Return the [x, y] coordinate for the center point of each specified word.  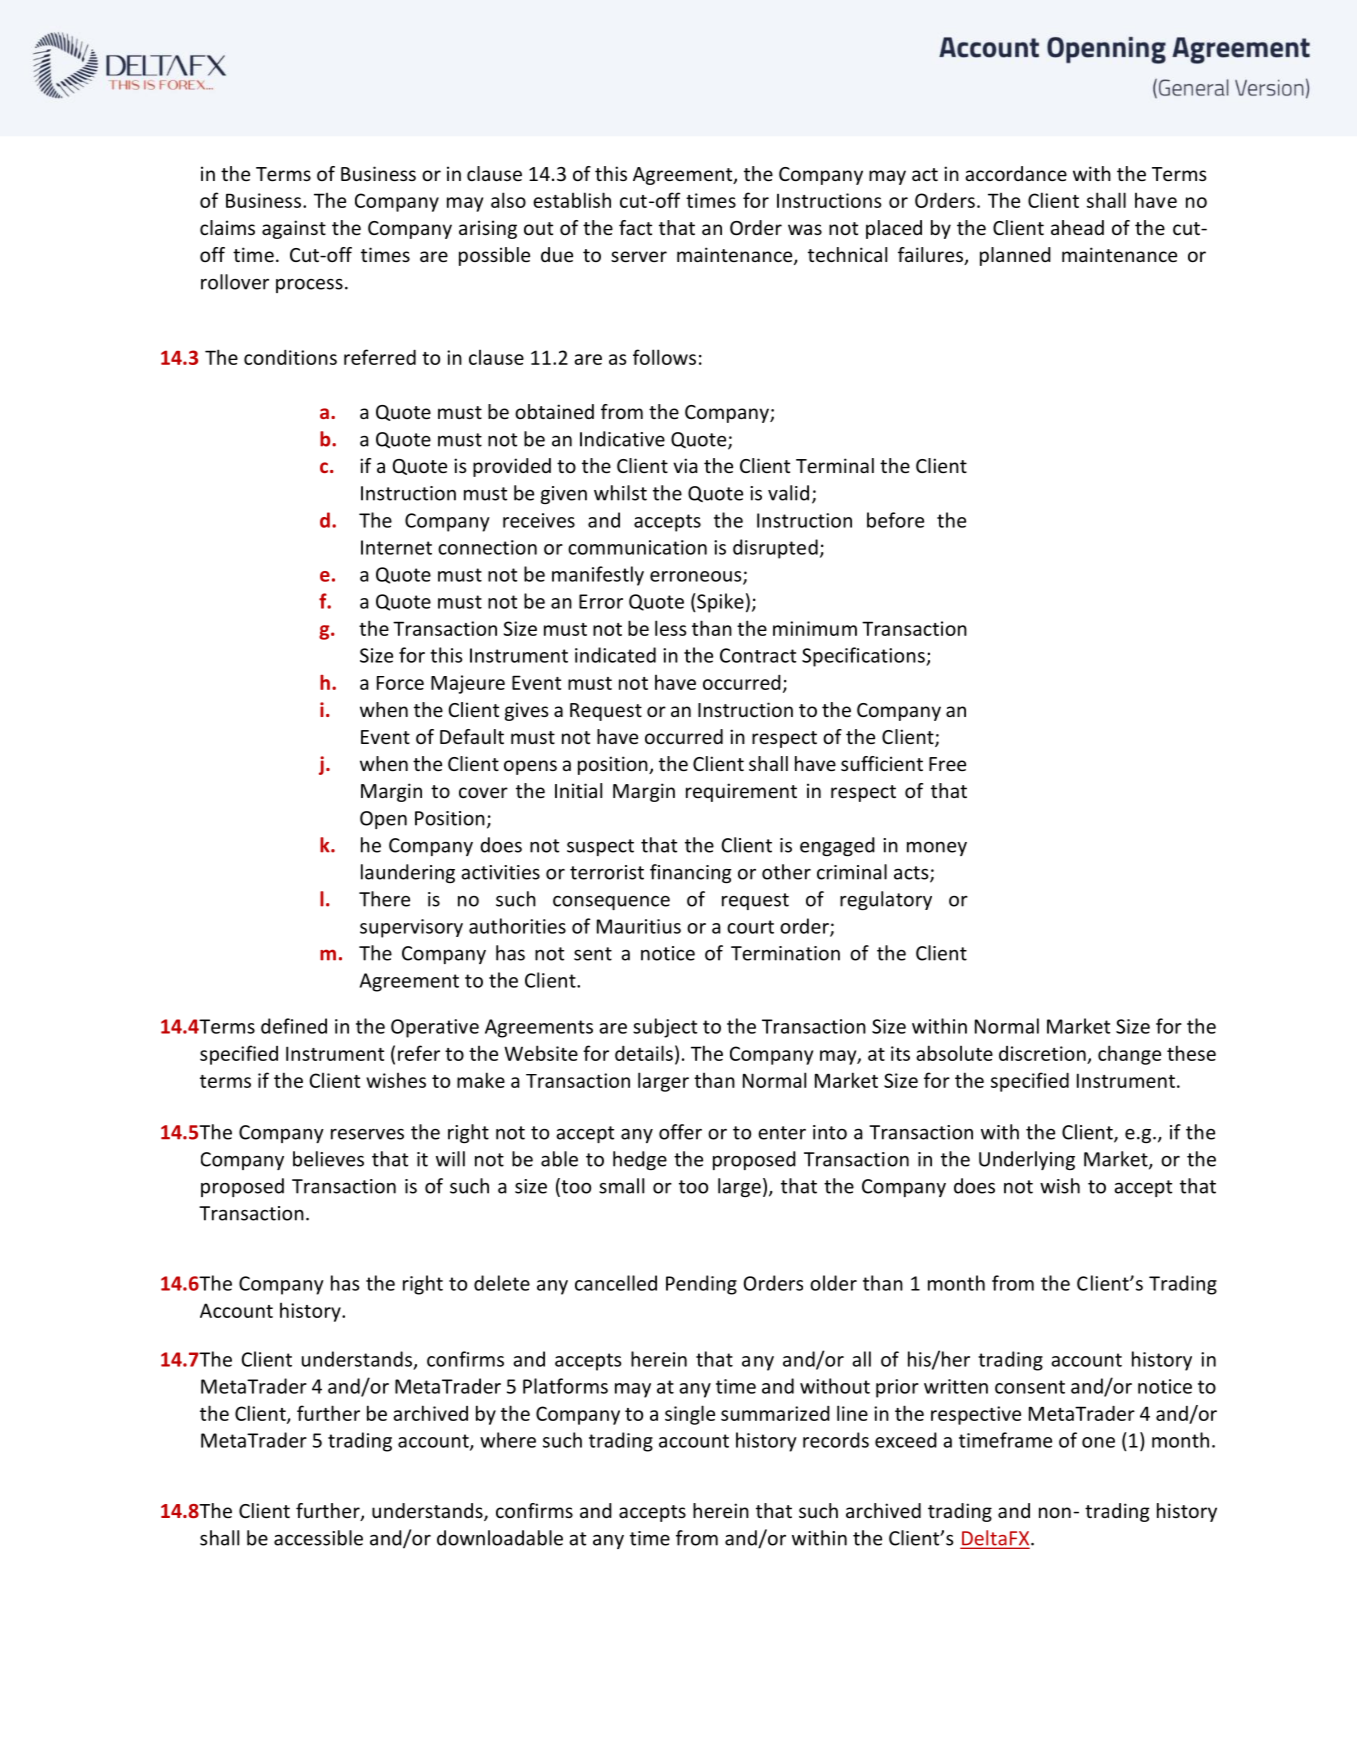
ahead [1077, 227]
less [670, 628]
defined [294, 1026]
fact [635, 227]
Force [400, 683]
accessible [318, 1538]
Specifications [864, 657]
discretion [1042, 1053]
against [294, 229]
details [644, 1053]
